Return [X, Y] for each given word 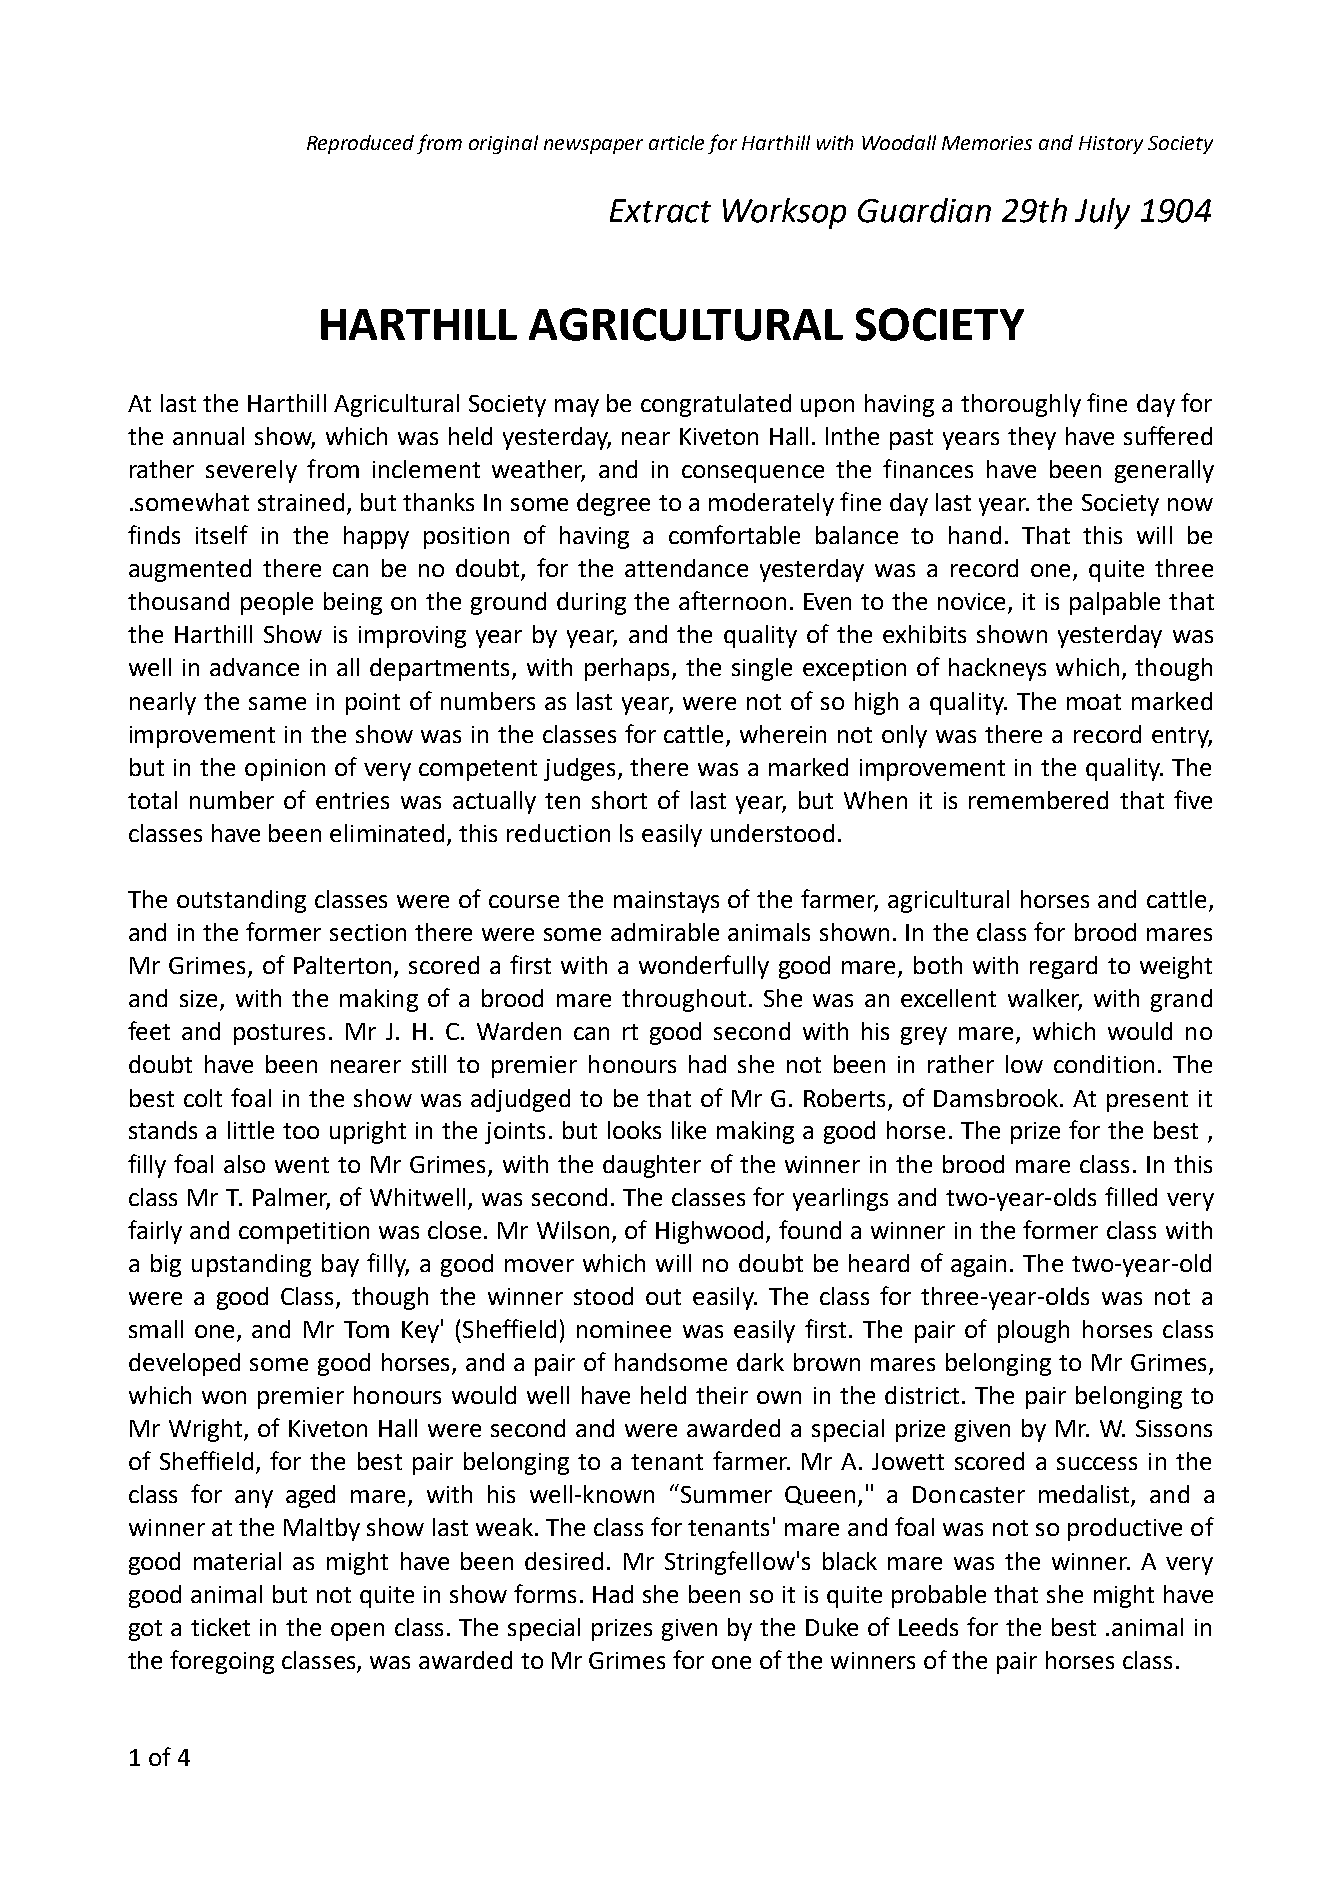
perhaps [629, 669]
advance [254, 667]
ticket [220, 1627]
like [689, 1130]
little [251, 1130]
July [1102, 213]
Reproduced [360, 144]
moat [1094, 702]
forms [545, 1593]
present [1147, 1101]
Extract [660, 211]
